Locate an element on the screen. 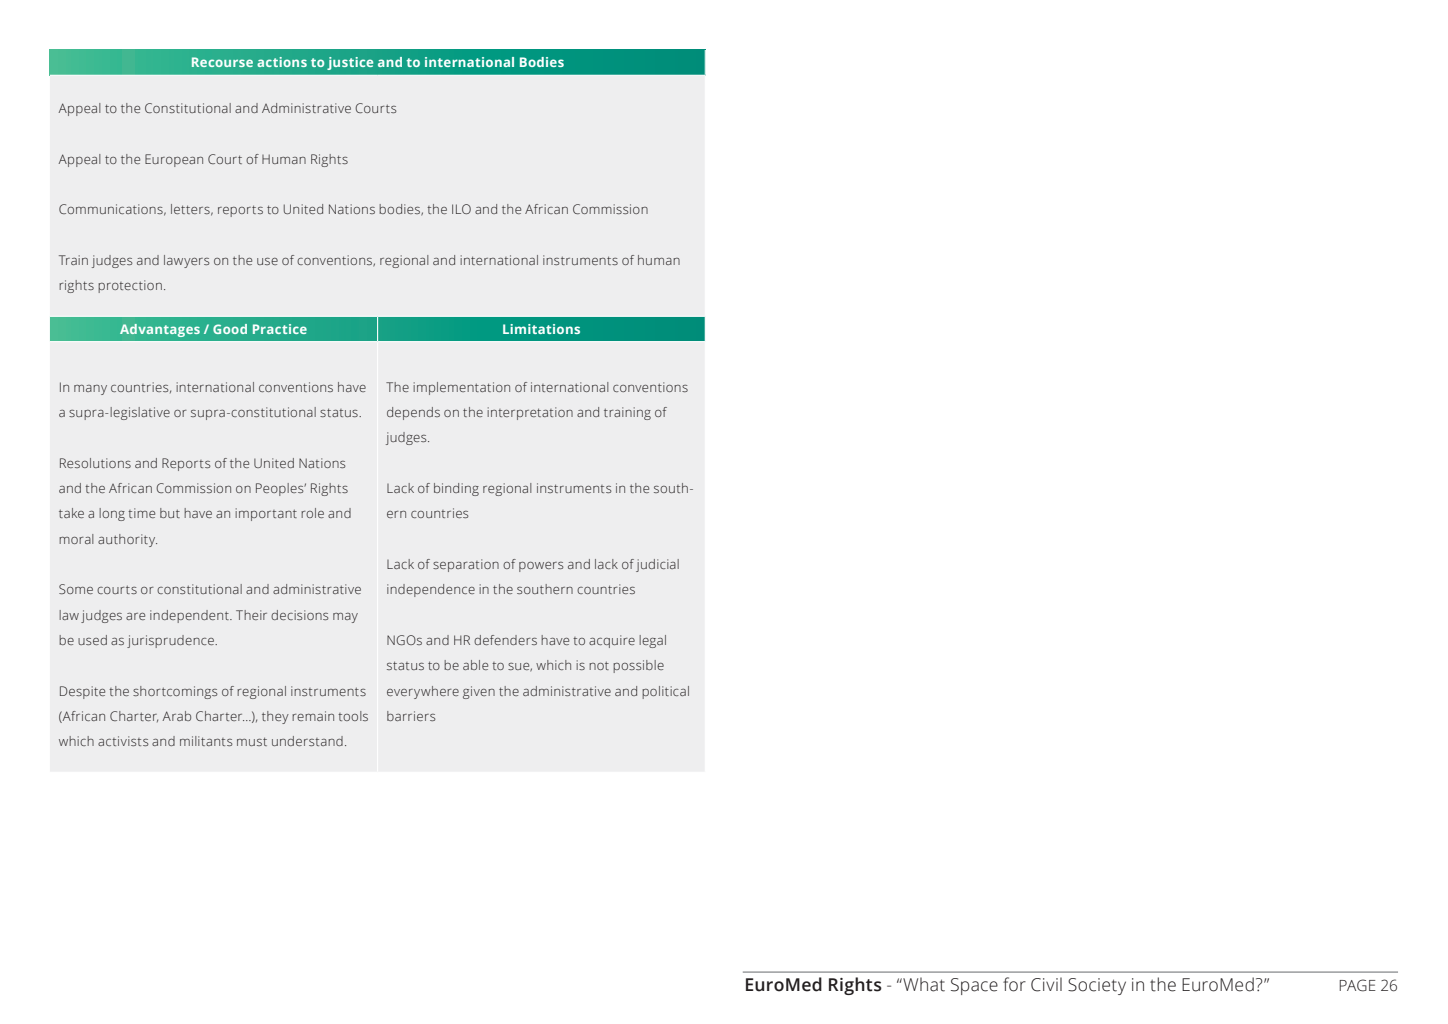  judicial is located at coordinates (657, 565).
